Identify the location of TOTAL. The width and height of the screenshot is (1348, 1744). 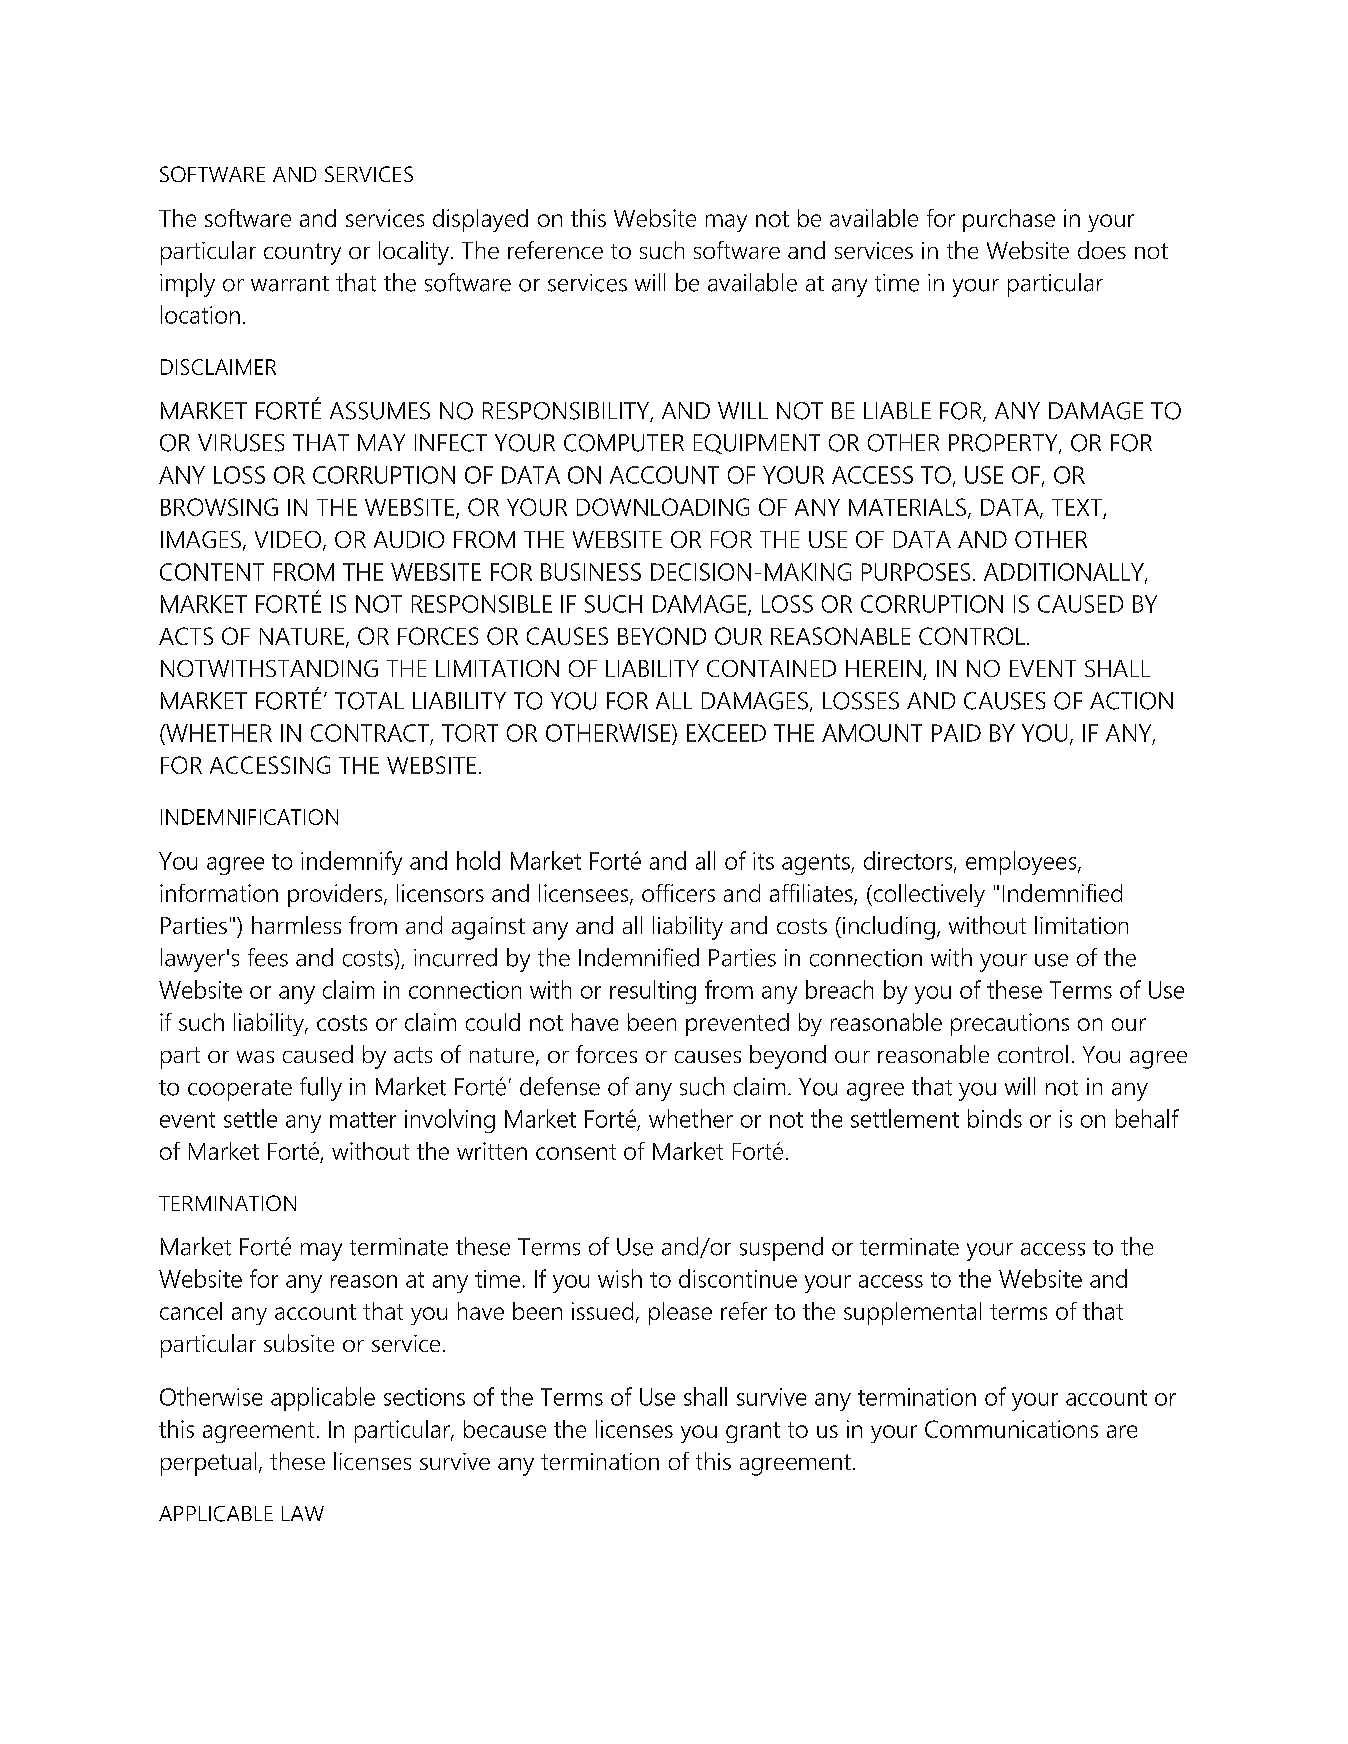
(369, 701).
